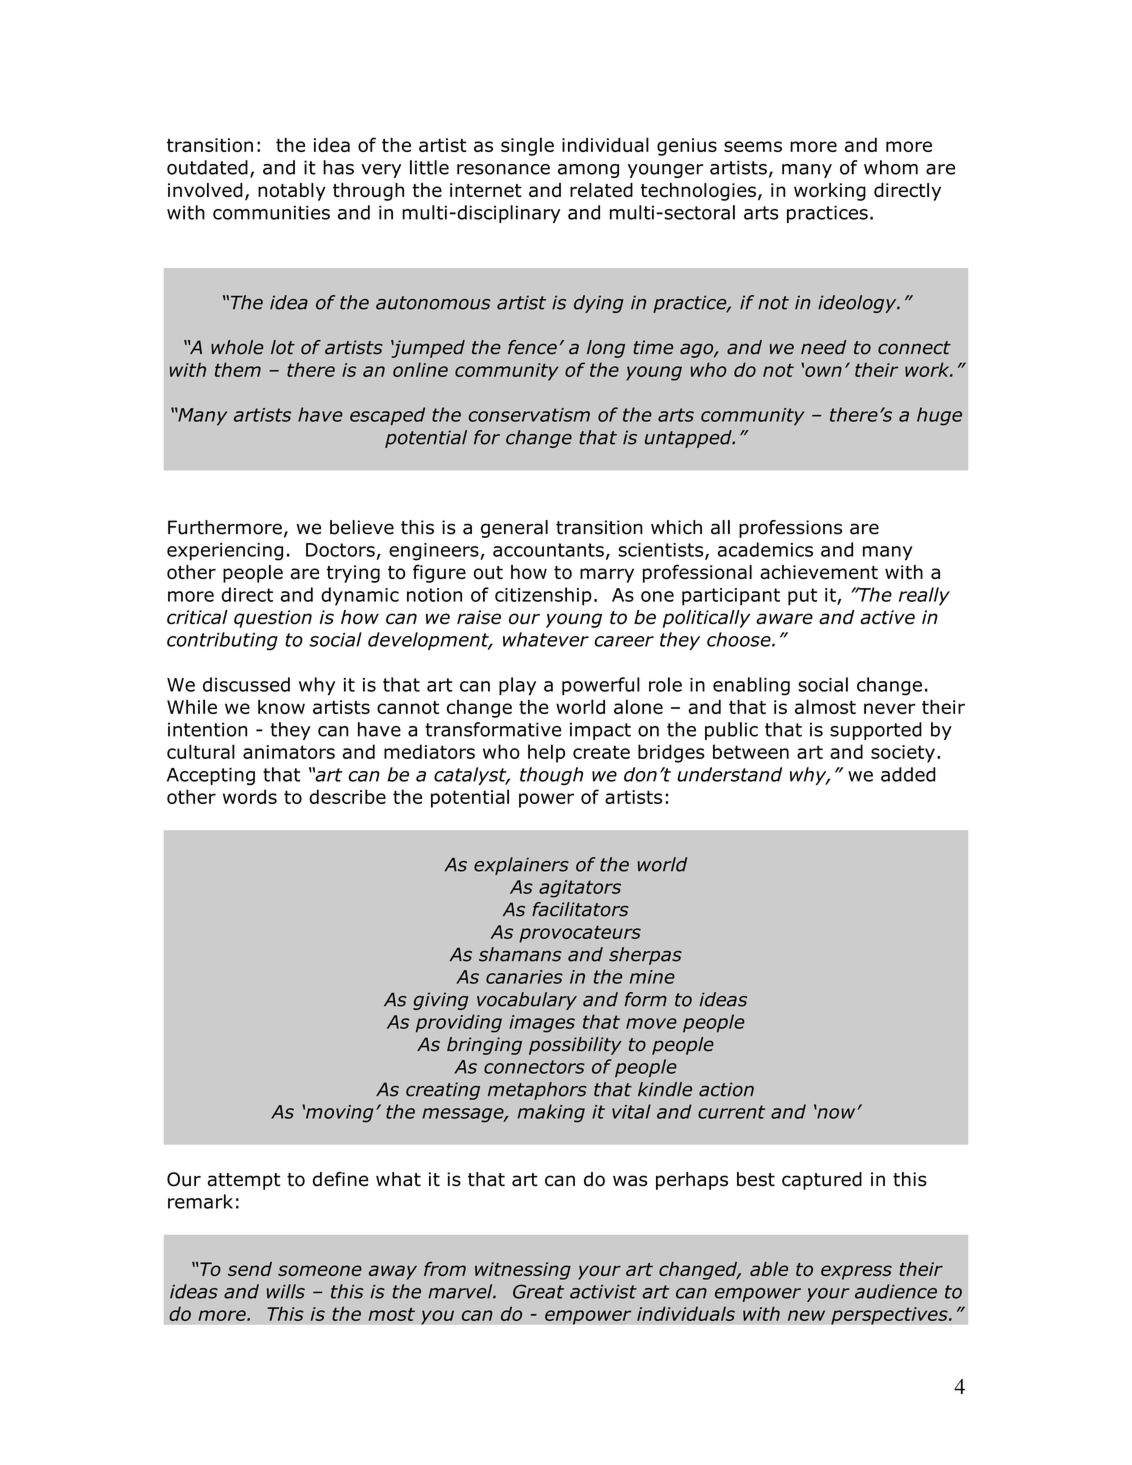 The height and width of the screenshot is (1465, 1132). Describe the element at coordinates (538, 1291) in the screenshot. I see `Great` at that location.
